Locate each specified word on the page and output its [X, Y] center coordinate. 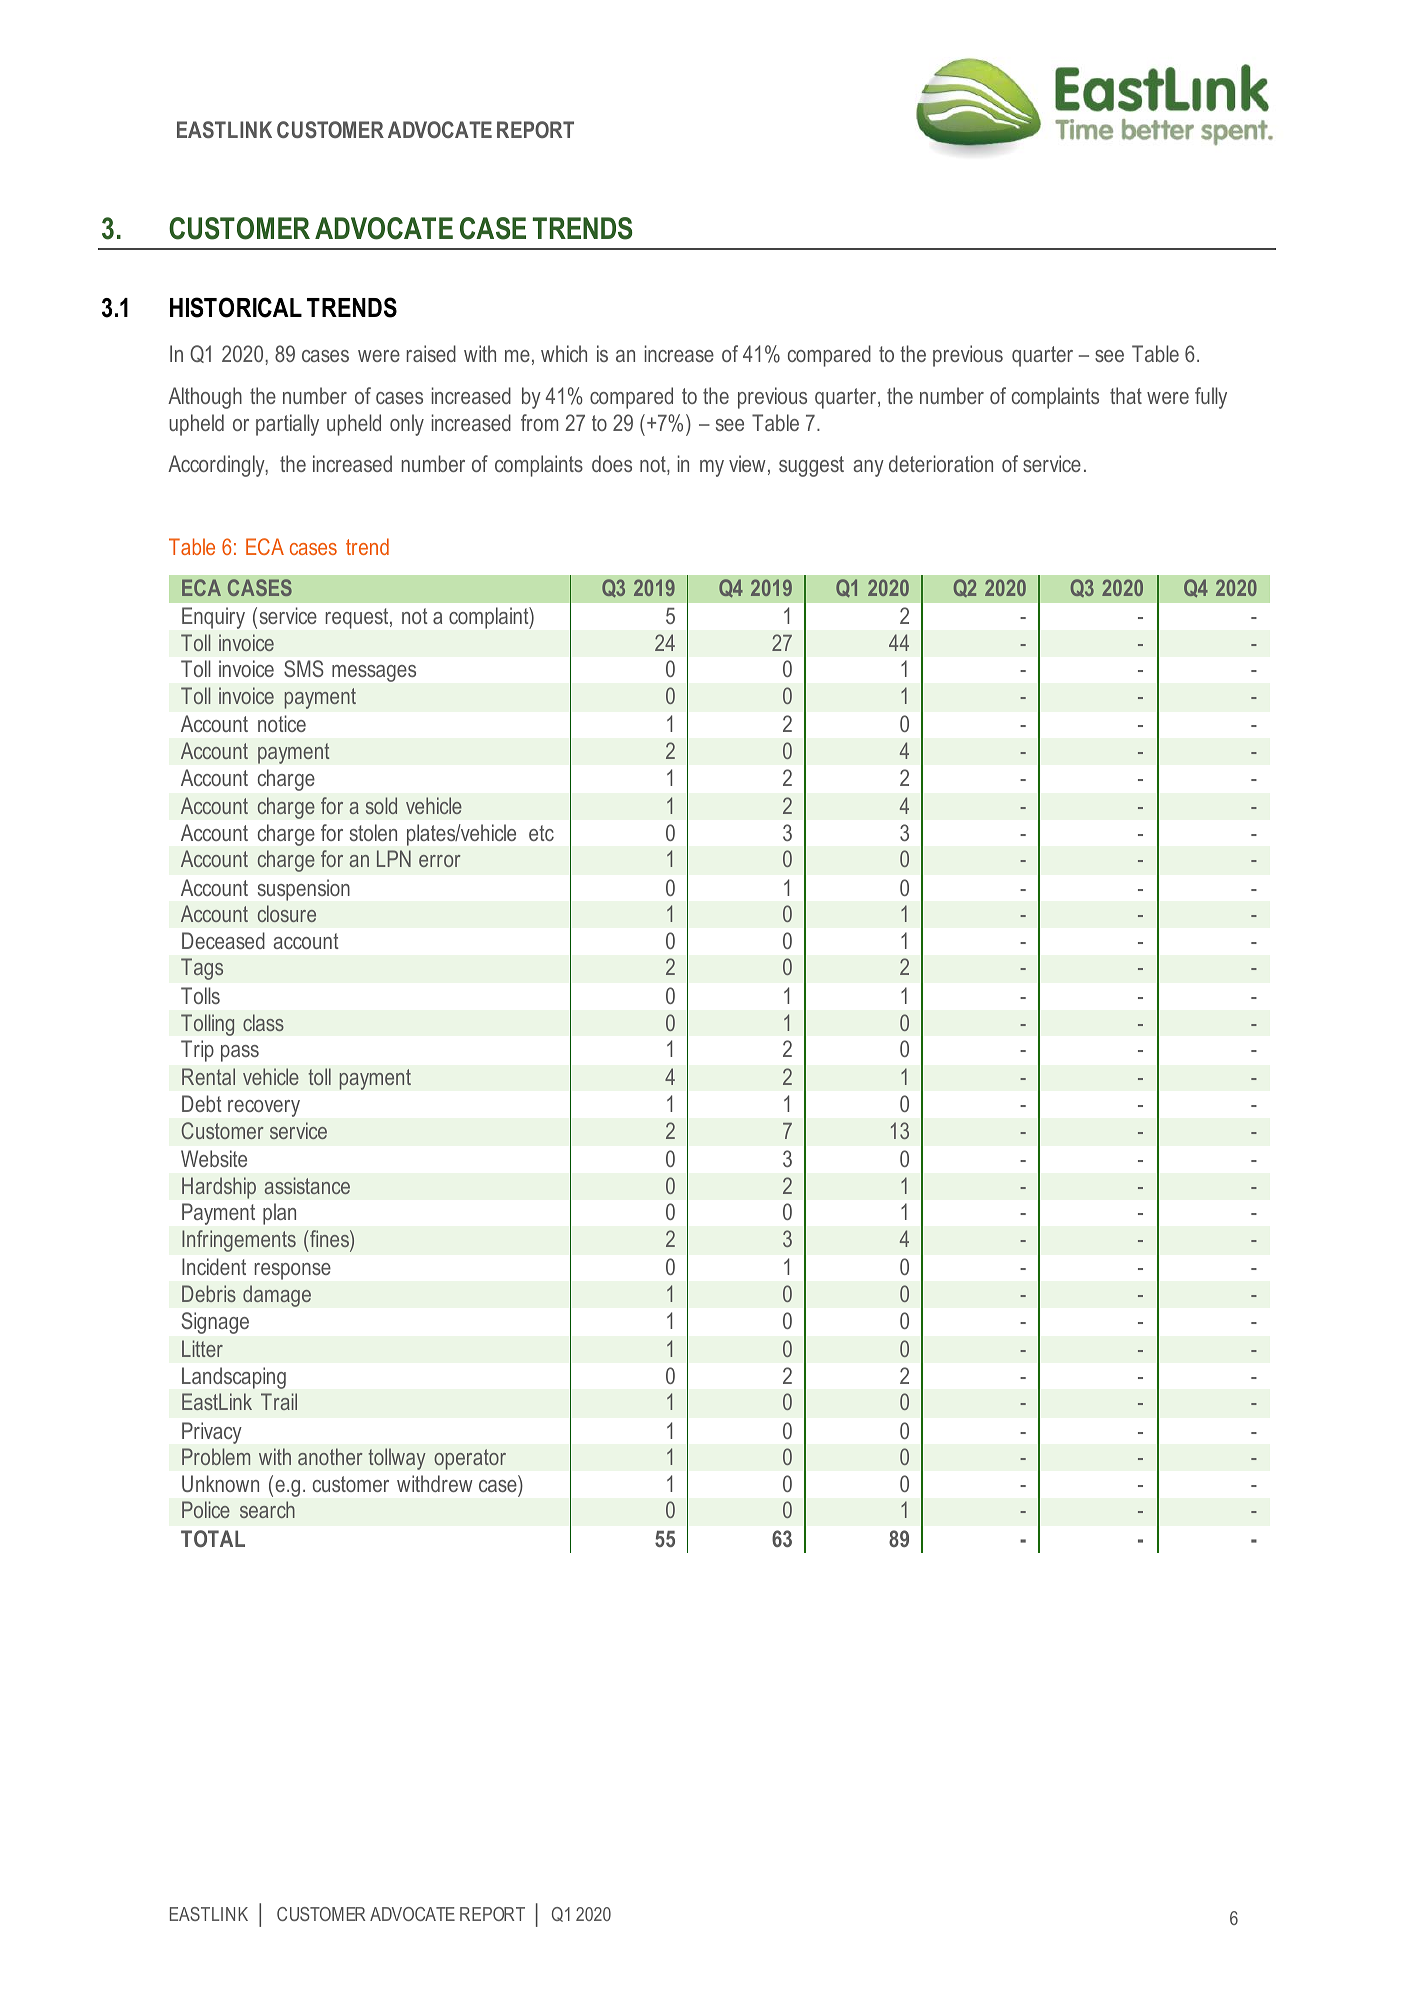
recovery [264, 1108]
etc [541, 833]
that [1126, 395]
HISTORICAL [236, 307]
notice [282, 723]
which [564, 353]
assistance [307, 1185]
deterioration [941, 463]
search [267, 1509]
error [440, 861]
